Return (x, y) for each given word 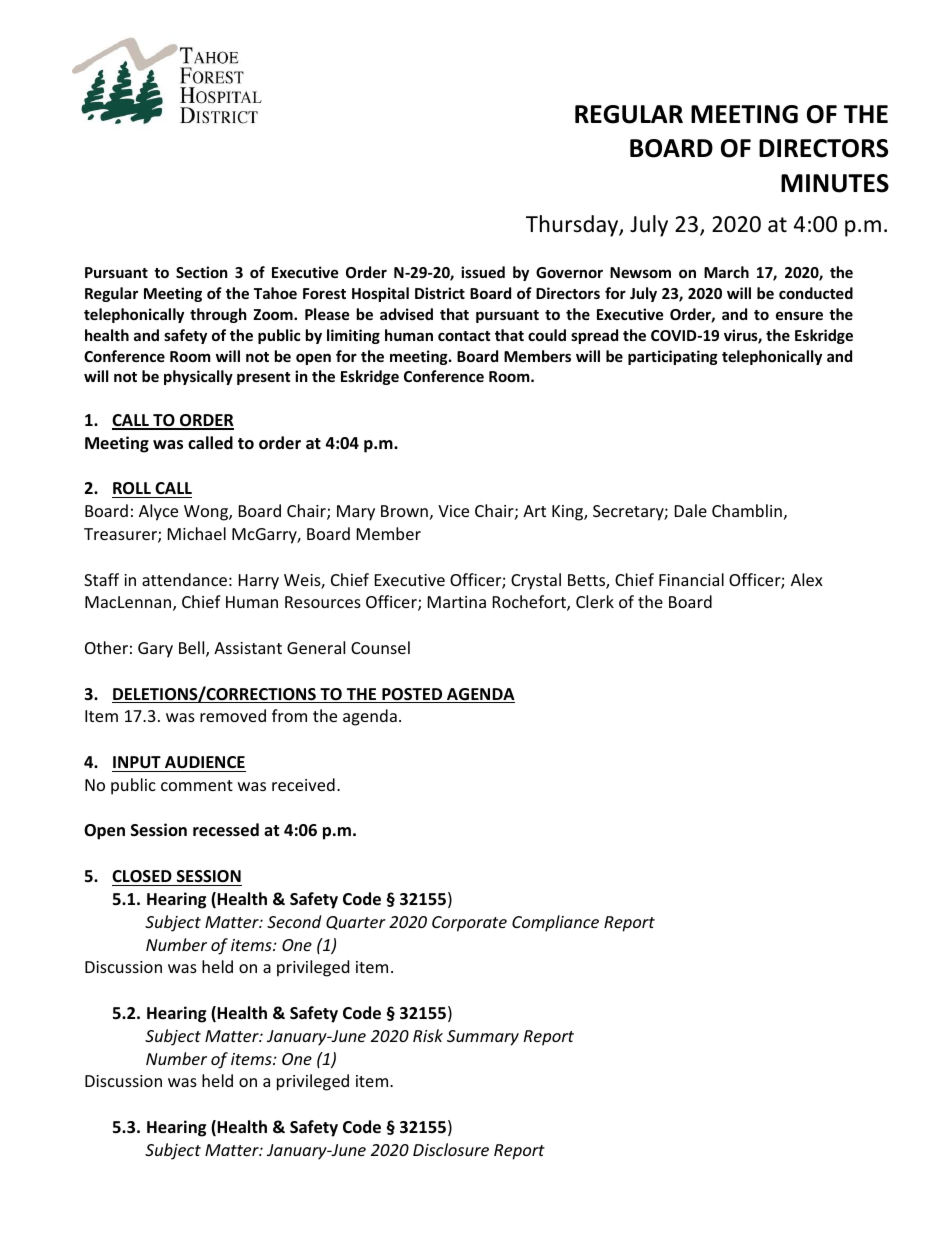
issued (483, 272)
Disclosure (451, 1149)
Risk (428, 1035)
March (726, 272)
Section (202, 272)
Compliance (555, 923)
